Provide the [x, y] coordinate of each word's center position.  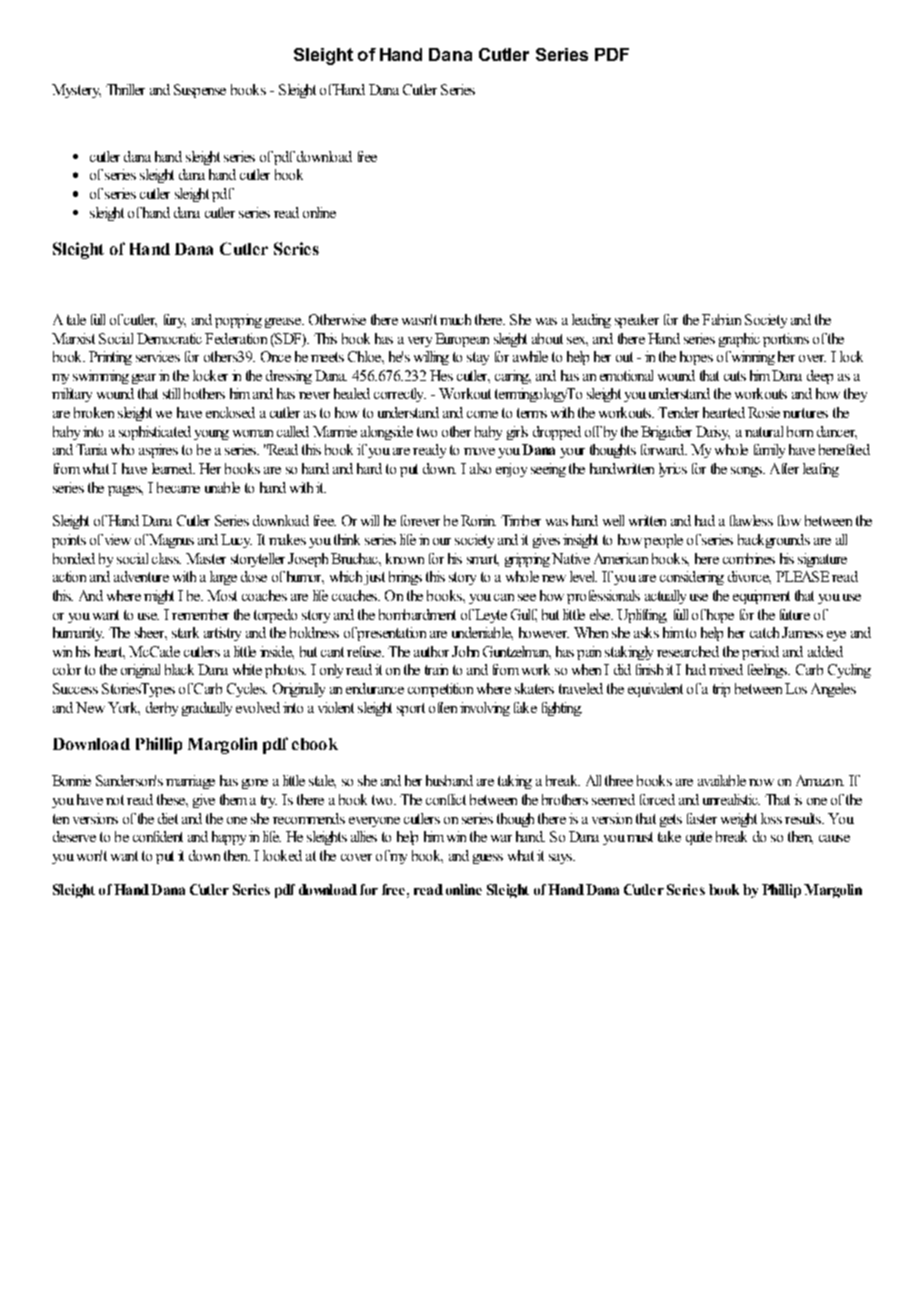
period [760, 653]
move [479, 451]
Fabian [721, 319]
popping [238, 321]
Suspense [200, 91]
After [784, 468]
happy [229, 838]
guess [488, 859]
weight [739, 820]
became [178, 487]
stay [478, 358]
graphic [739, 340]
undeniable [482, 633]
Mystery [76, 91]
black [179, 669]
